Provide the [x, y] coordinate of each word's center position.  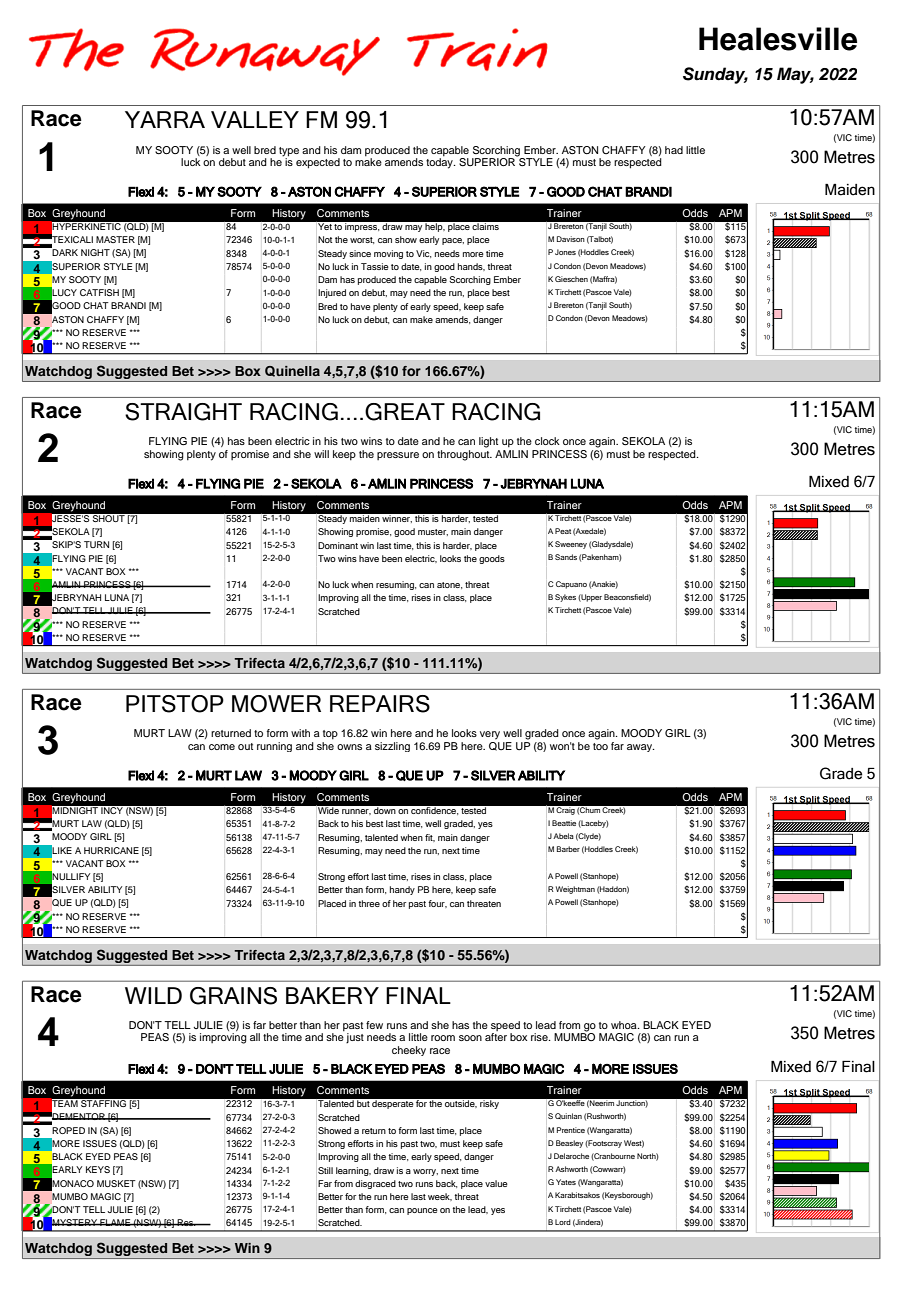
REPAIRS [380, 704]
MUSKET [116, 1183]
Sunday [715, 75]
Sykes [565, 598]
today [440, 163]
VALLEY [255, 119]
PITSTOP [175, 704]
